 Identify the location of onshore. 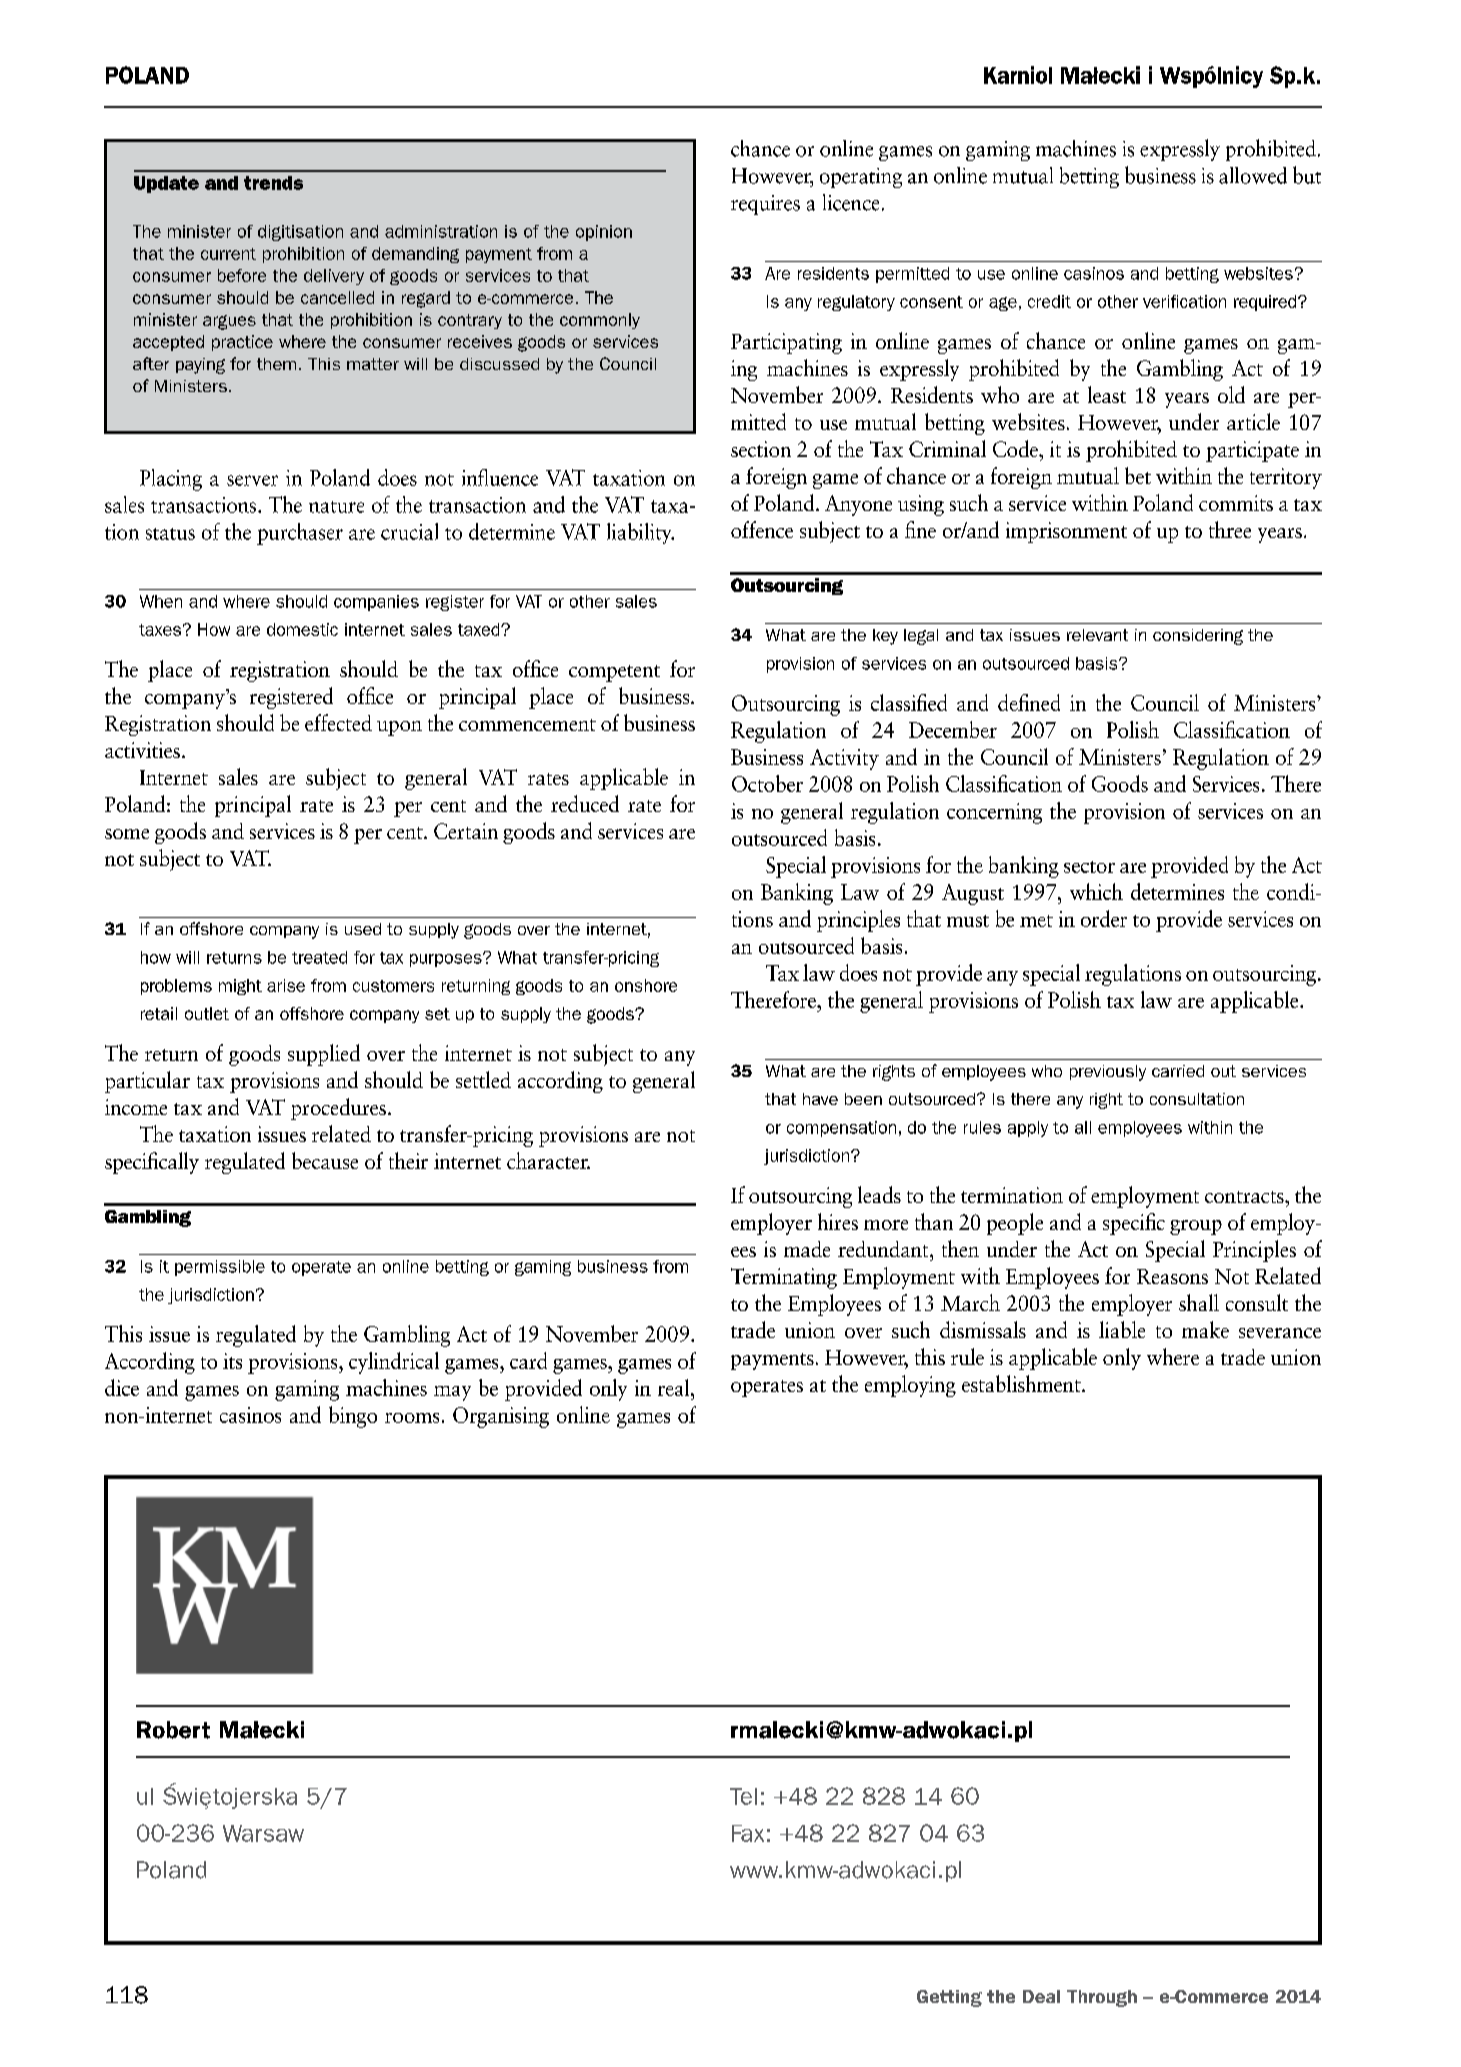
(646, 985).
